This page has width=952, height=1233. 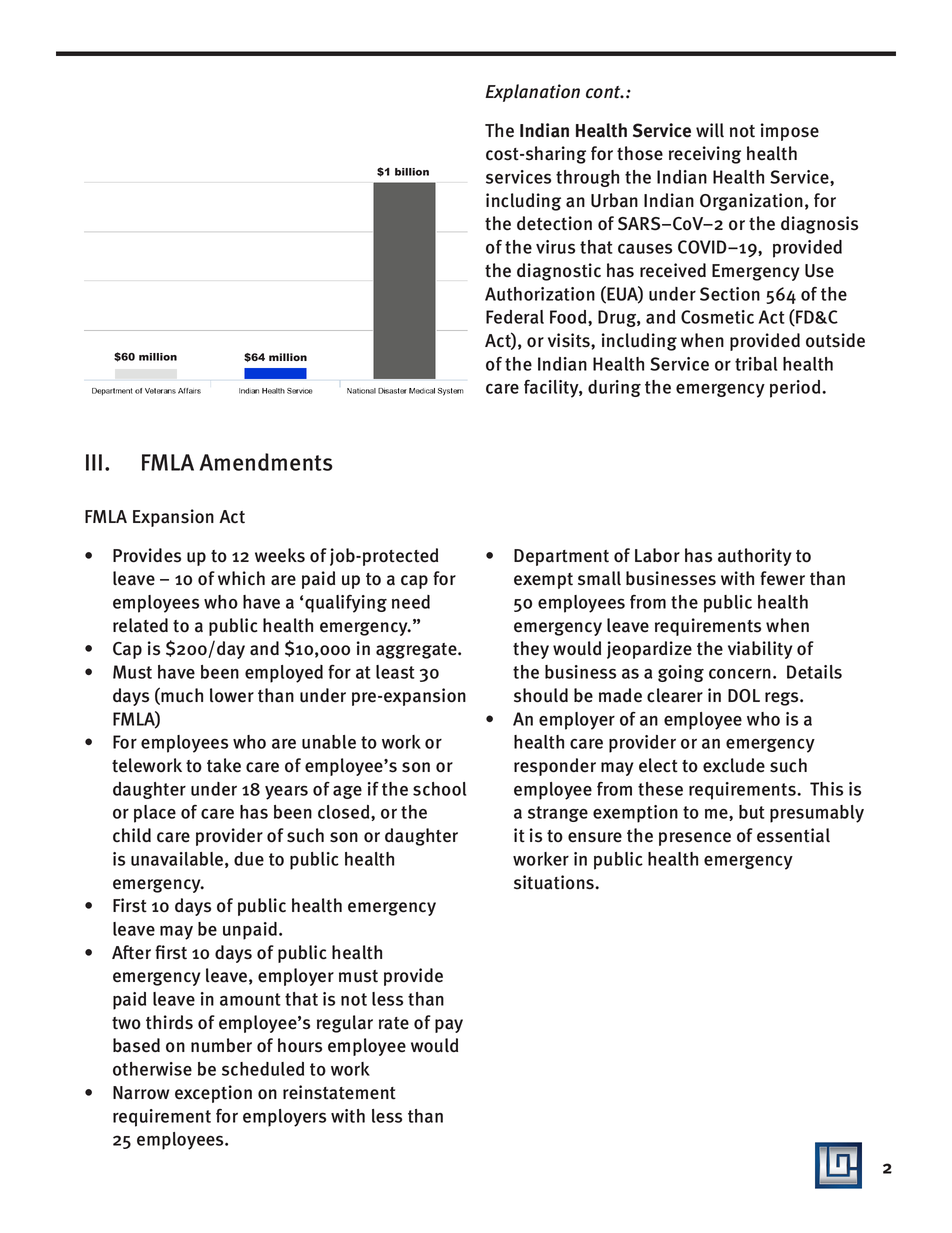 What do you see at coordinates (449, 1026) in the page?
I see `pay` at bounding box center [449, 1026].
